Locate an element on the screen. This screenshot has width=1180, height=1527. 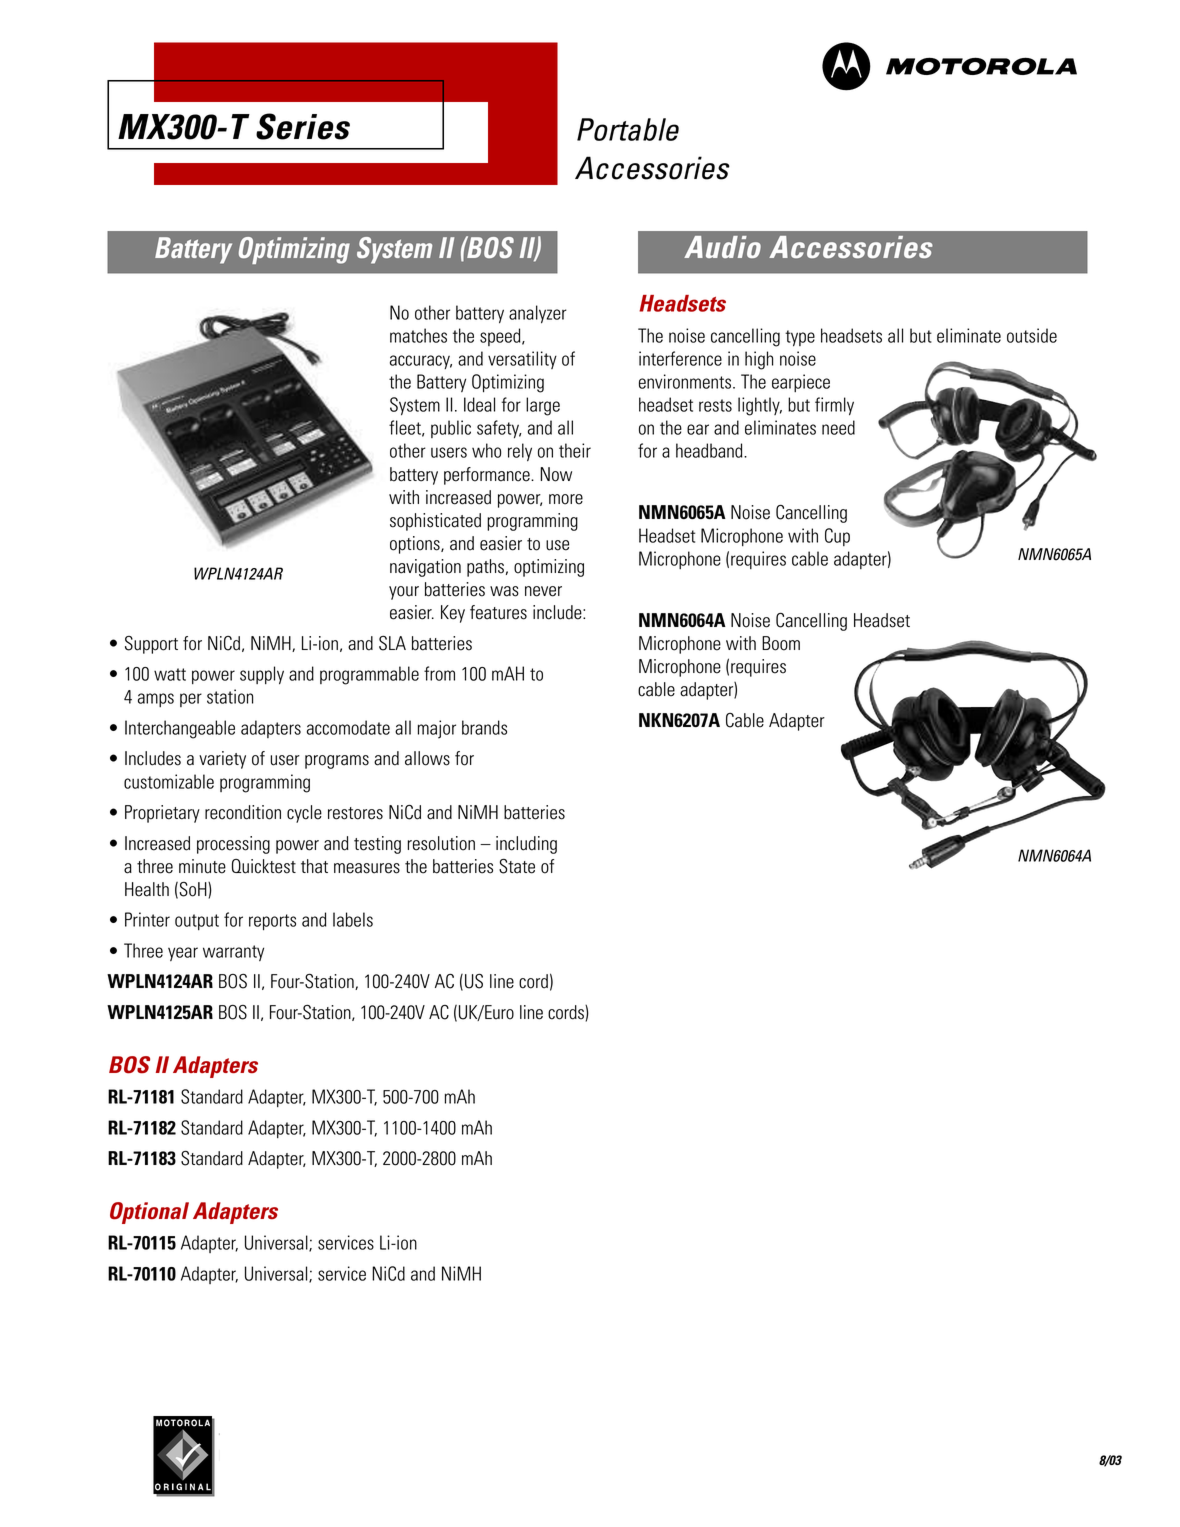
Portable is located at coordinates (628, 129).
